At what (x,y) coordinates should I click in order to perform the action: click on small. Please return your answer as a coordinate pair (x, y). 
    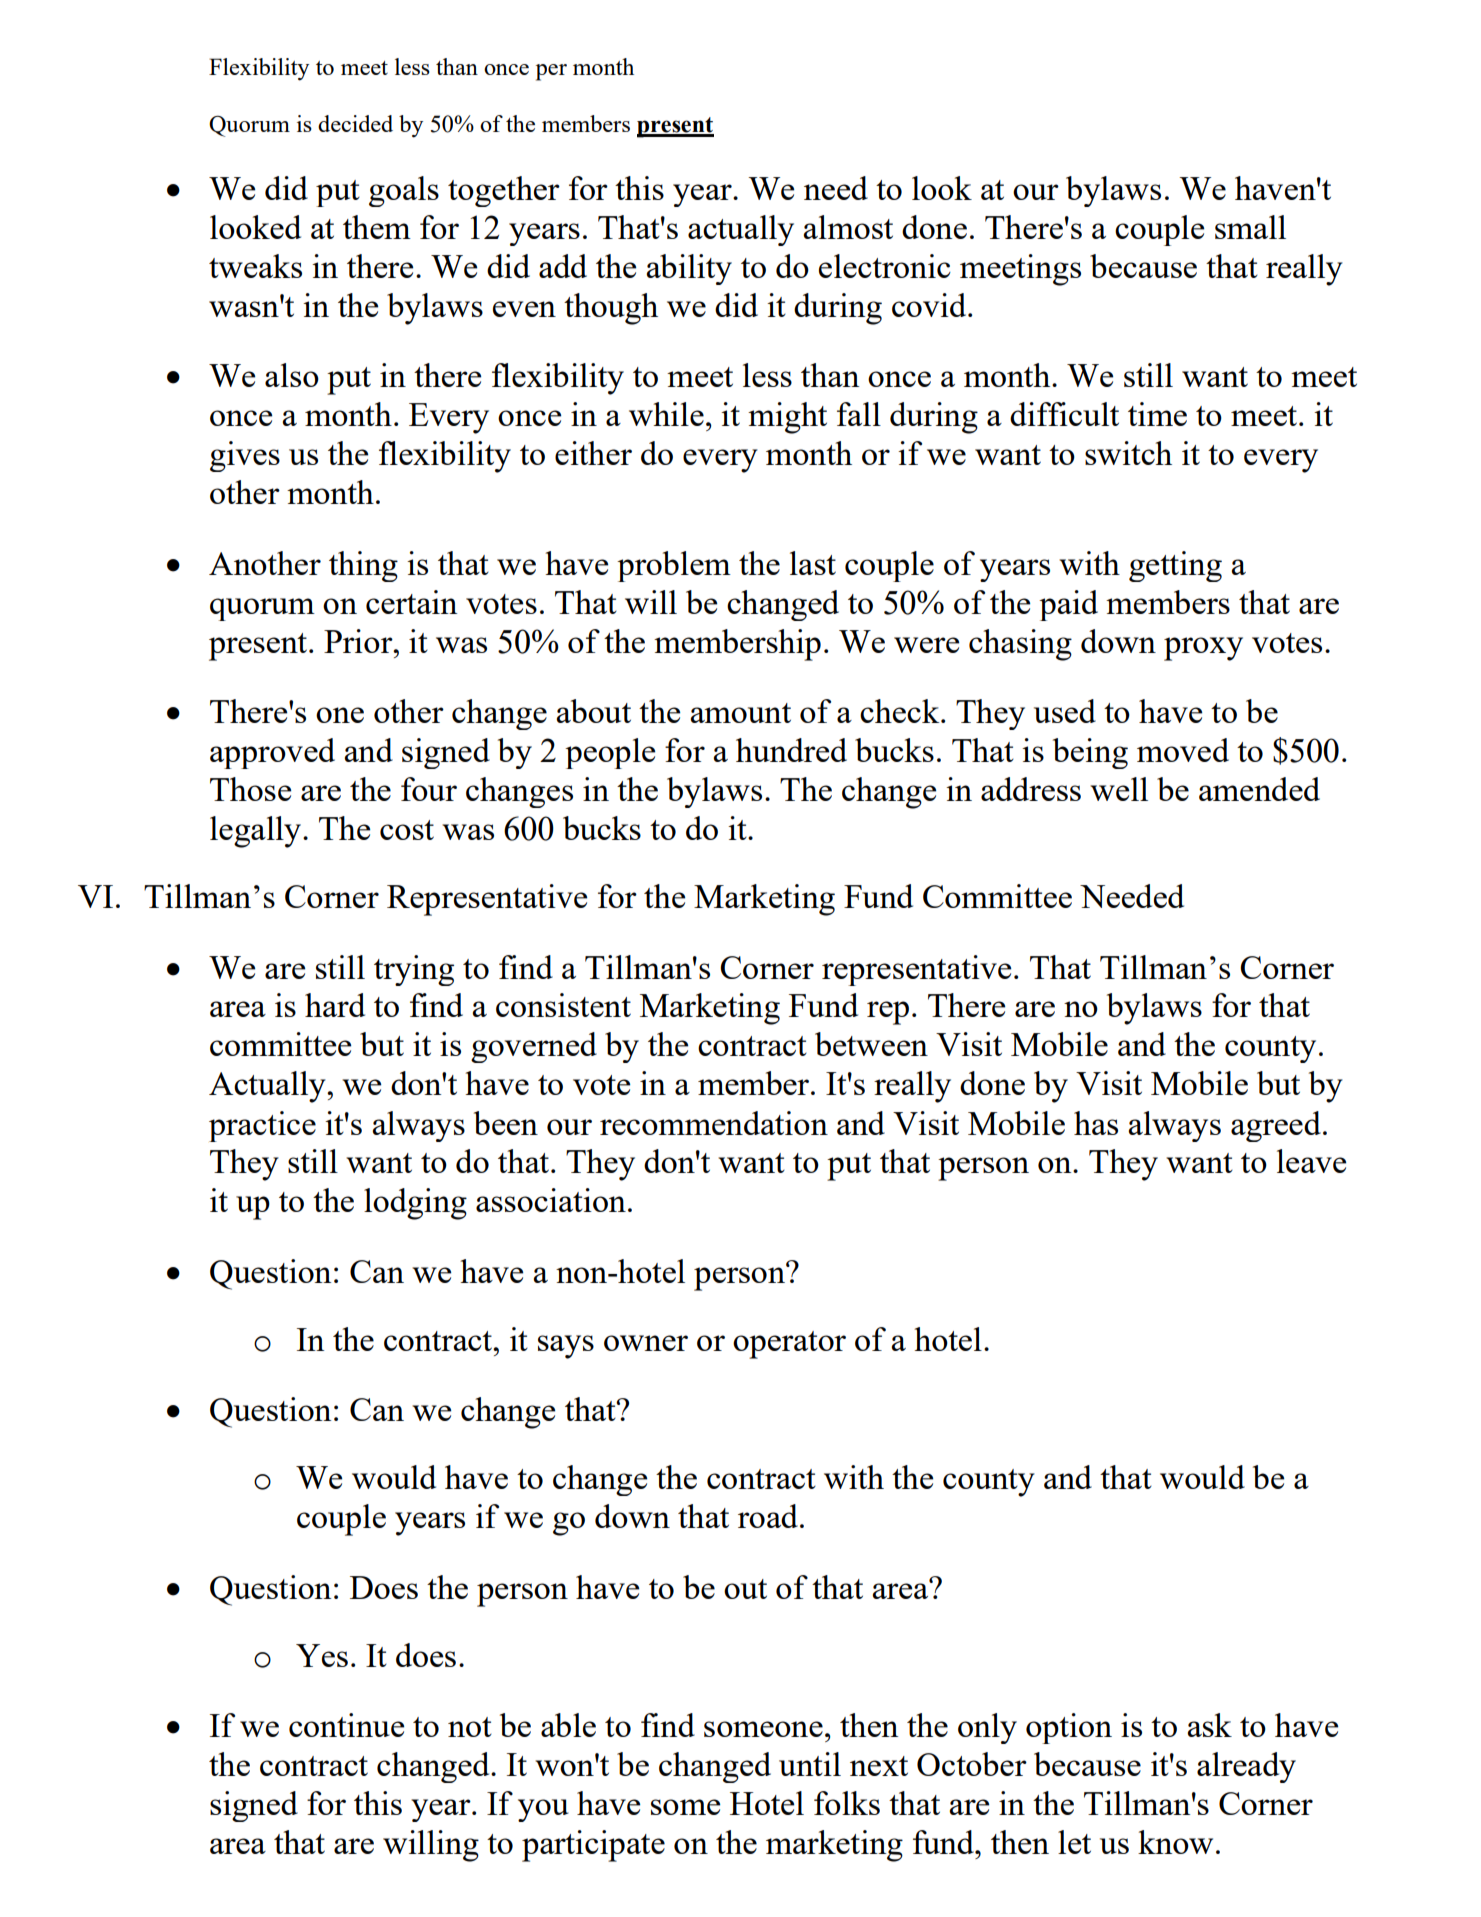
    Looking at the image, I should click on (1250, 227).
